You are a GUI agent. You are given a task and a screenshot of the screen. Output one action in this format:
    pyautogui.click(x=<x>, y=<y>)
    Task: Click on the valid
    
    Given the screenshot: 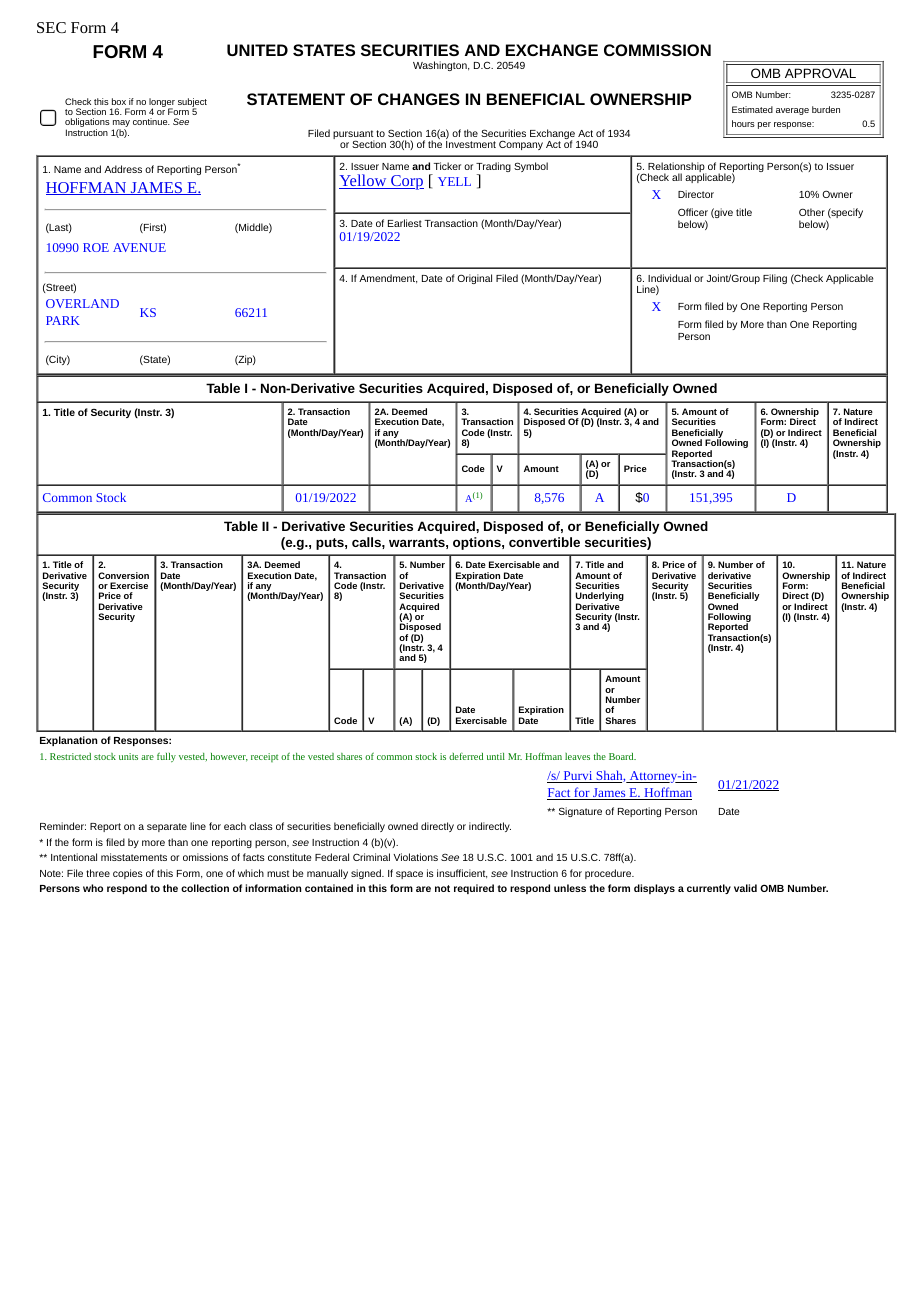 What is the action you would take?
    pyautogui.click(x=745, y=888)
